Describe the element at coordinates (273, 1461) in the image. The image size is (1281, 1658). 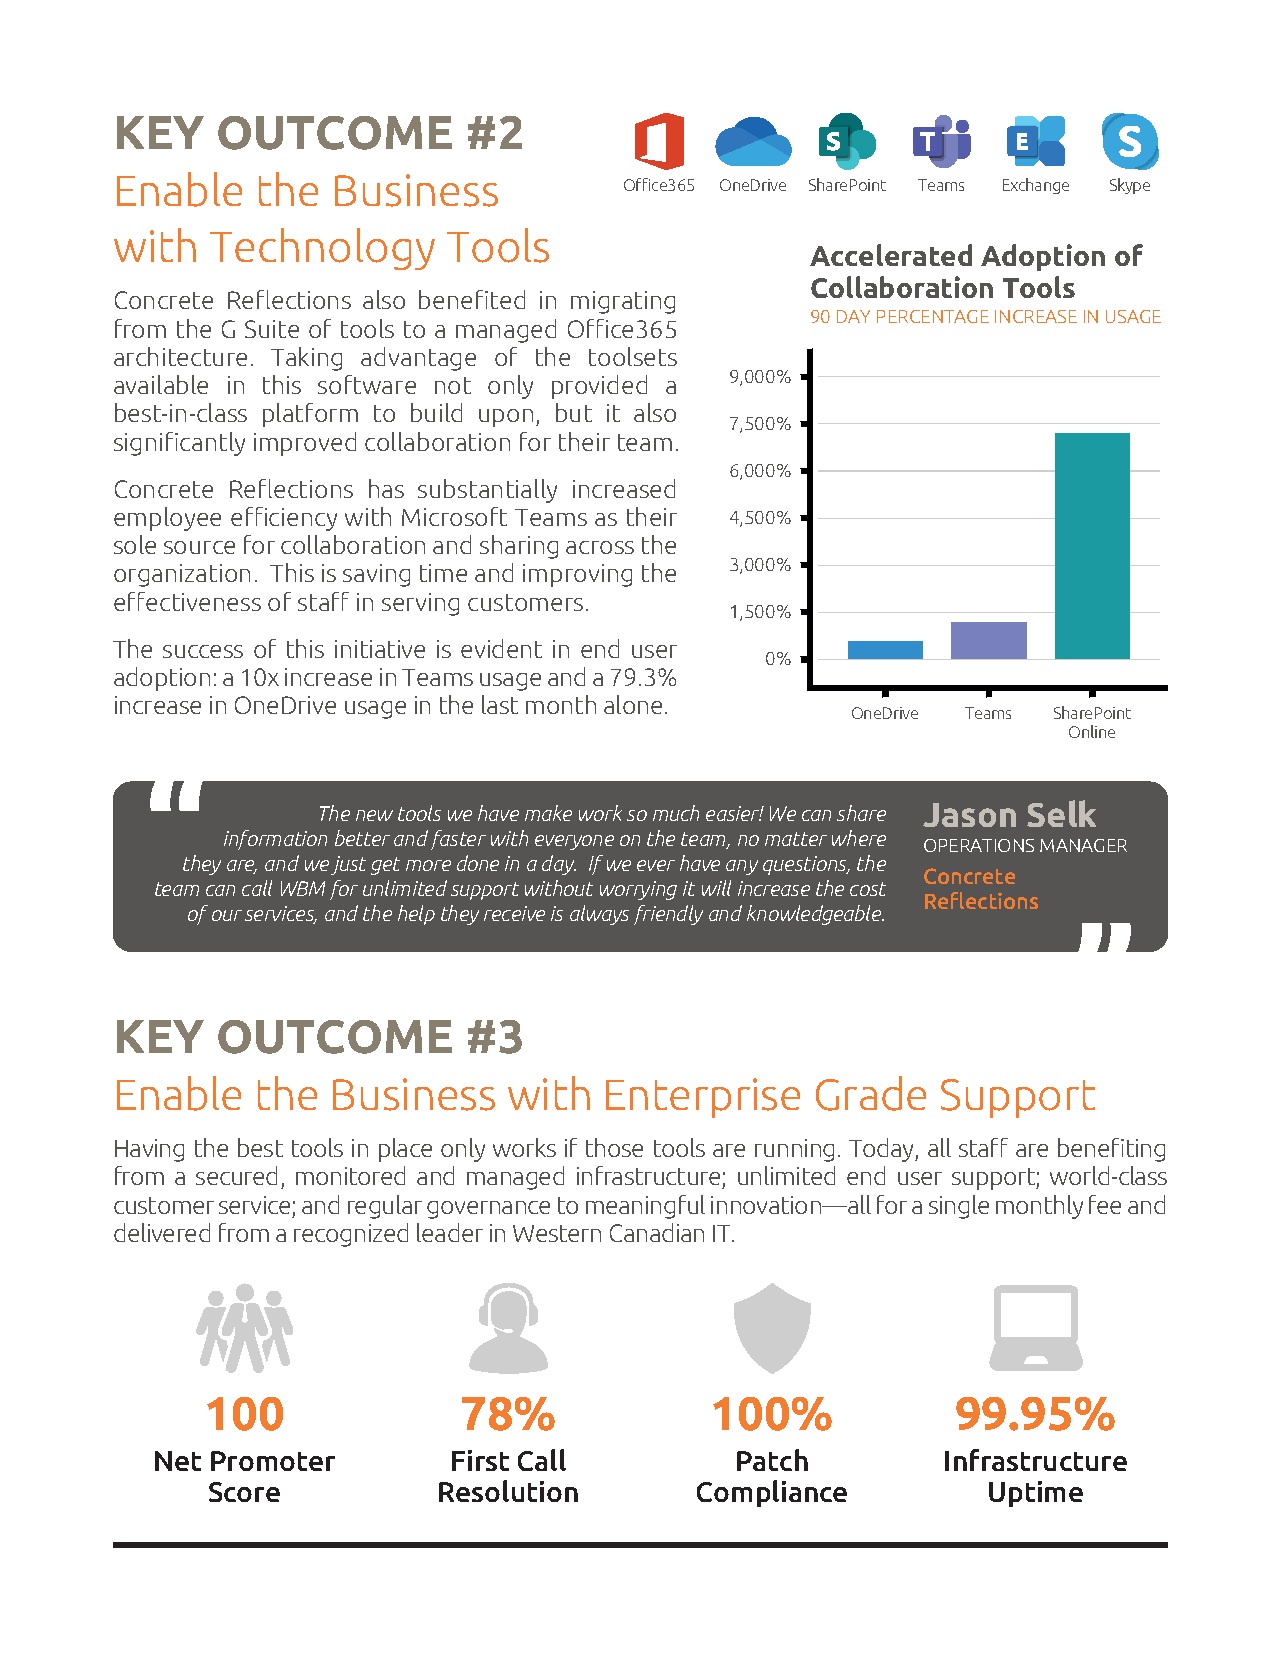
I see `Promoter` at that location.
